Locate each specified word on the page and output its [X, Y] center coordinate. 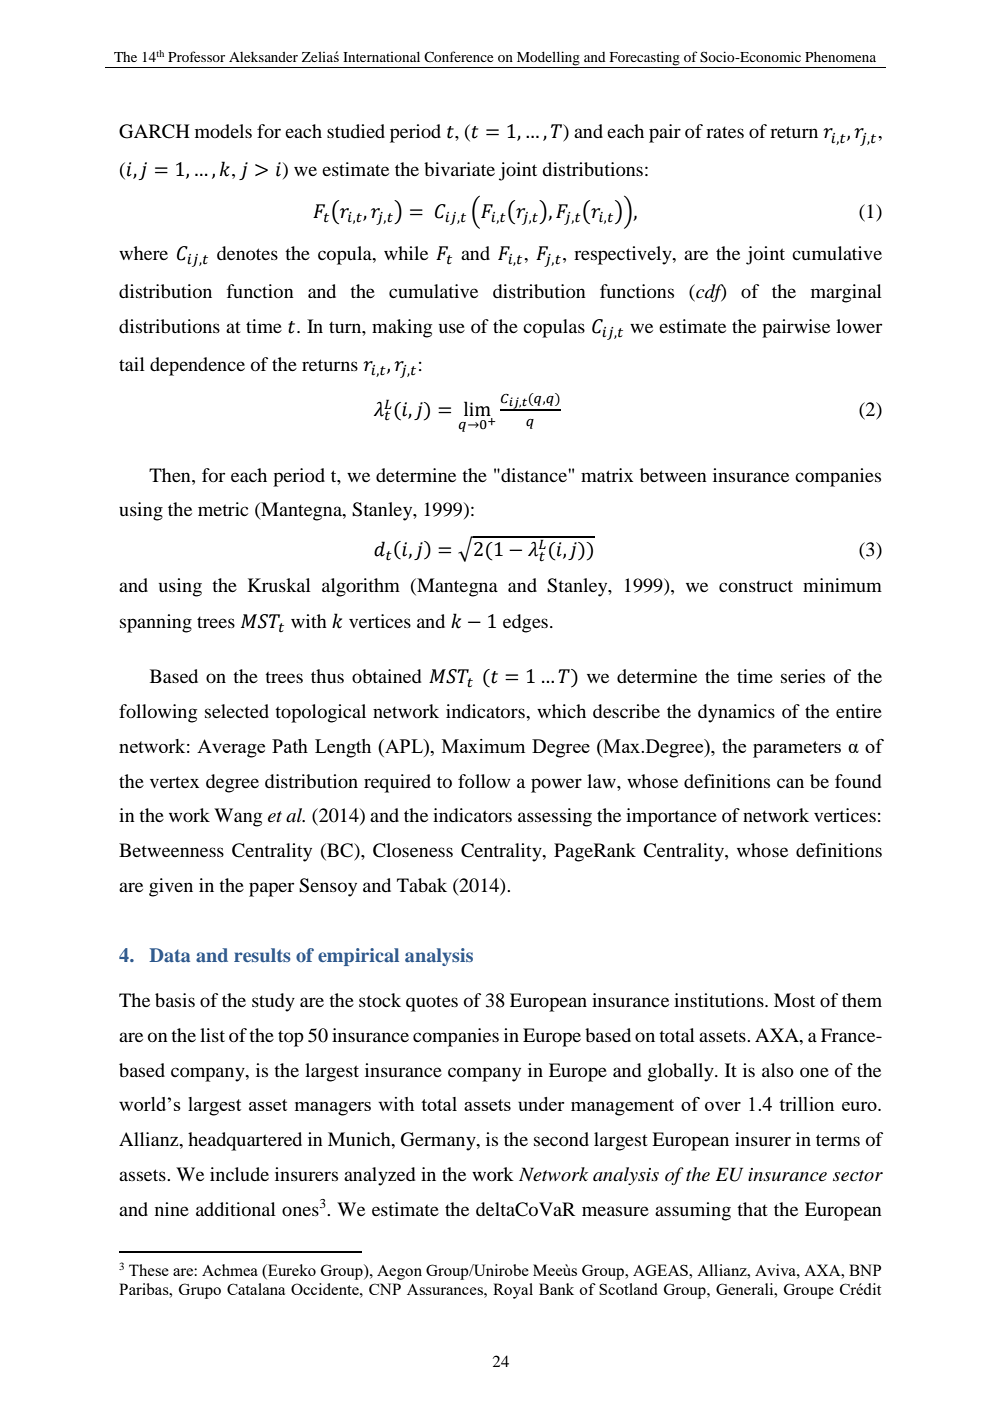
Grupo [200, 1291]
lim [478, 410]
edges [525, 623]
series [803, 676]
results [262, 955]
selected [237, 711]
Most [794, 1000]
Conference [458, 56]
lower [859, 326]
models [223, 131]
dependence [197, 366]
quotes [432, 1004]
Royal [513, 1291]
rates [725, 132]
